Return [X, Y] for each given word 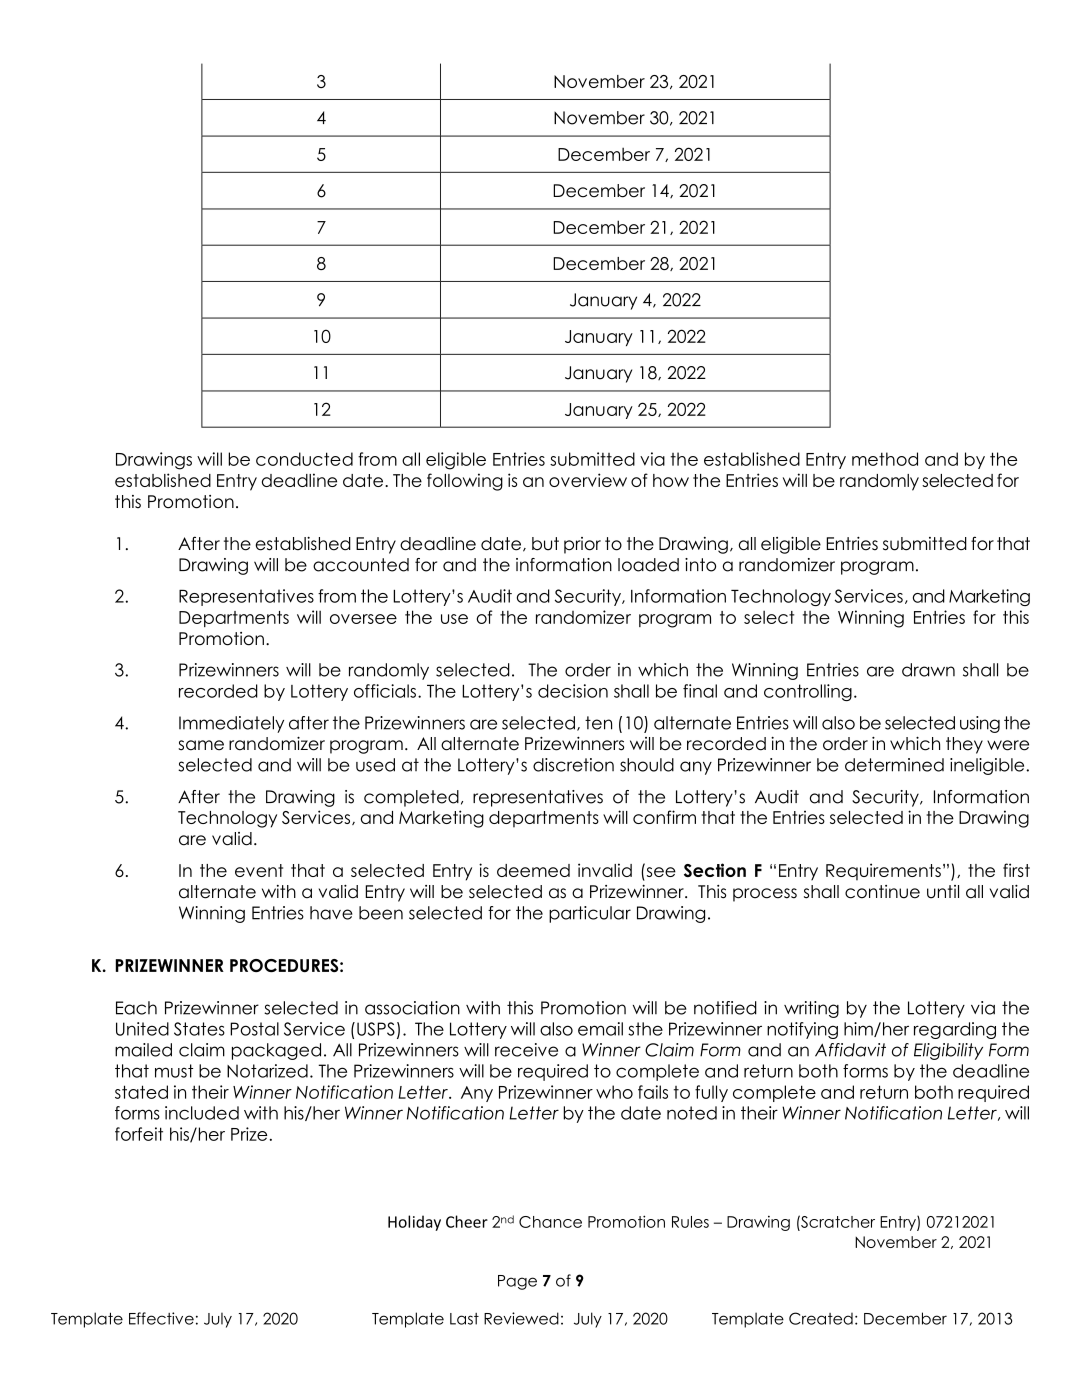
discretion [573, 765]
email [600, 1029]
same [201, 745]
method [885, 459]
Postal [254, 1029]
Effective [161, 1318]
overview [588, 480]
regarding [955, 1030]
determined [894, 765]
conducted [304, 459]
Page [517, 1282]
